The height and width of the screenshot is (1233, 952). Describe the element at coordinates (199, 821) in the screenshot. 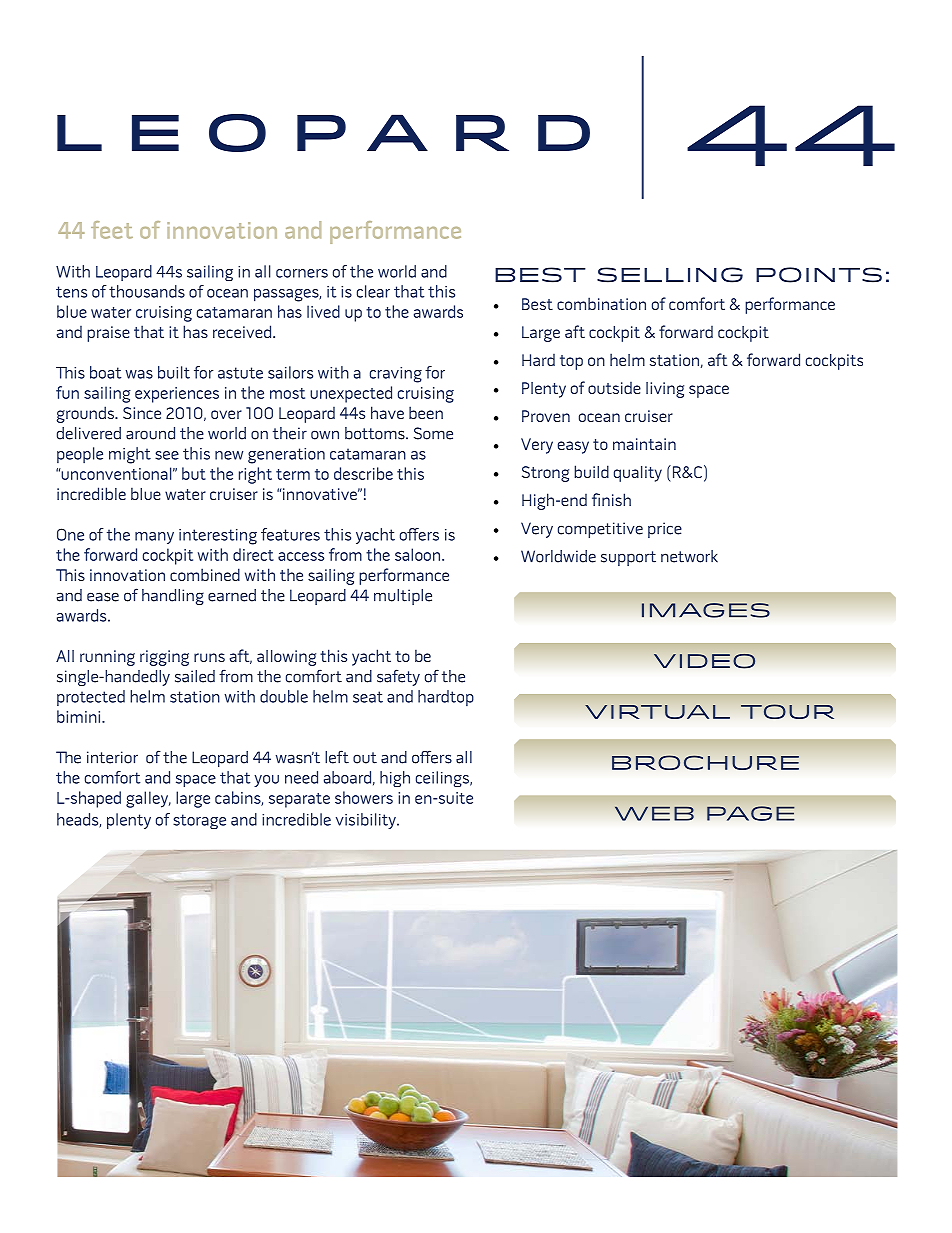

I see `storage` at that location.
